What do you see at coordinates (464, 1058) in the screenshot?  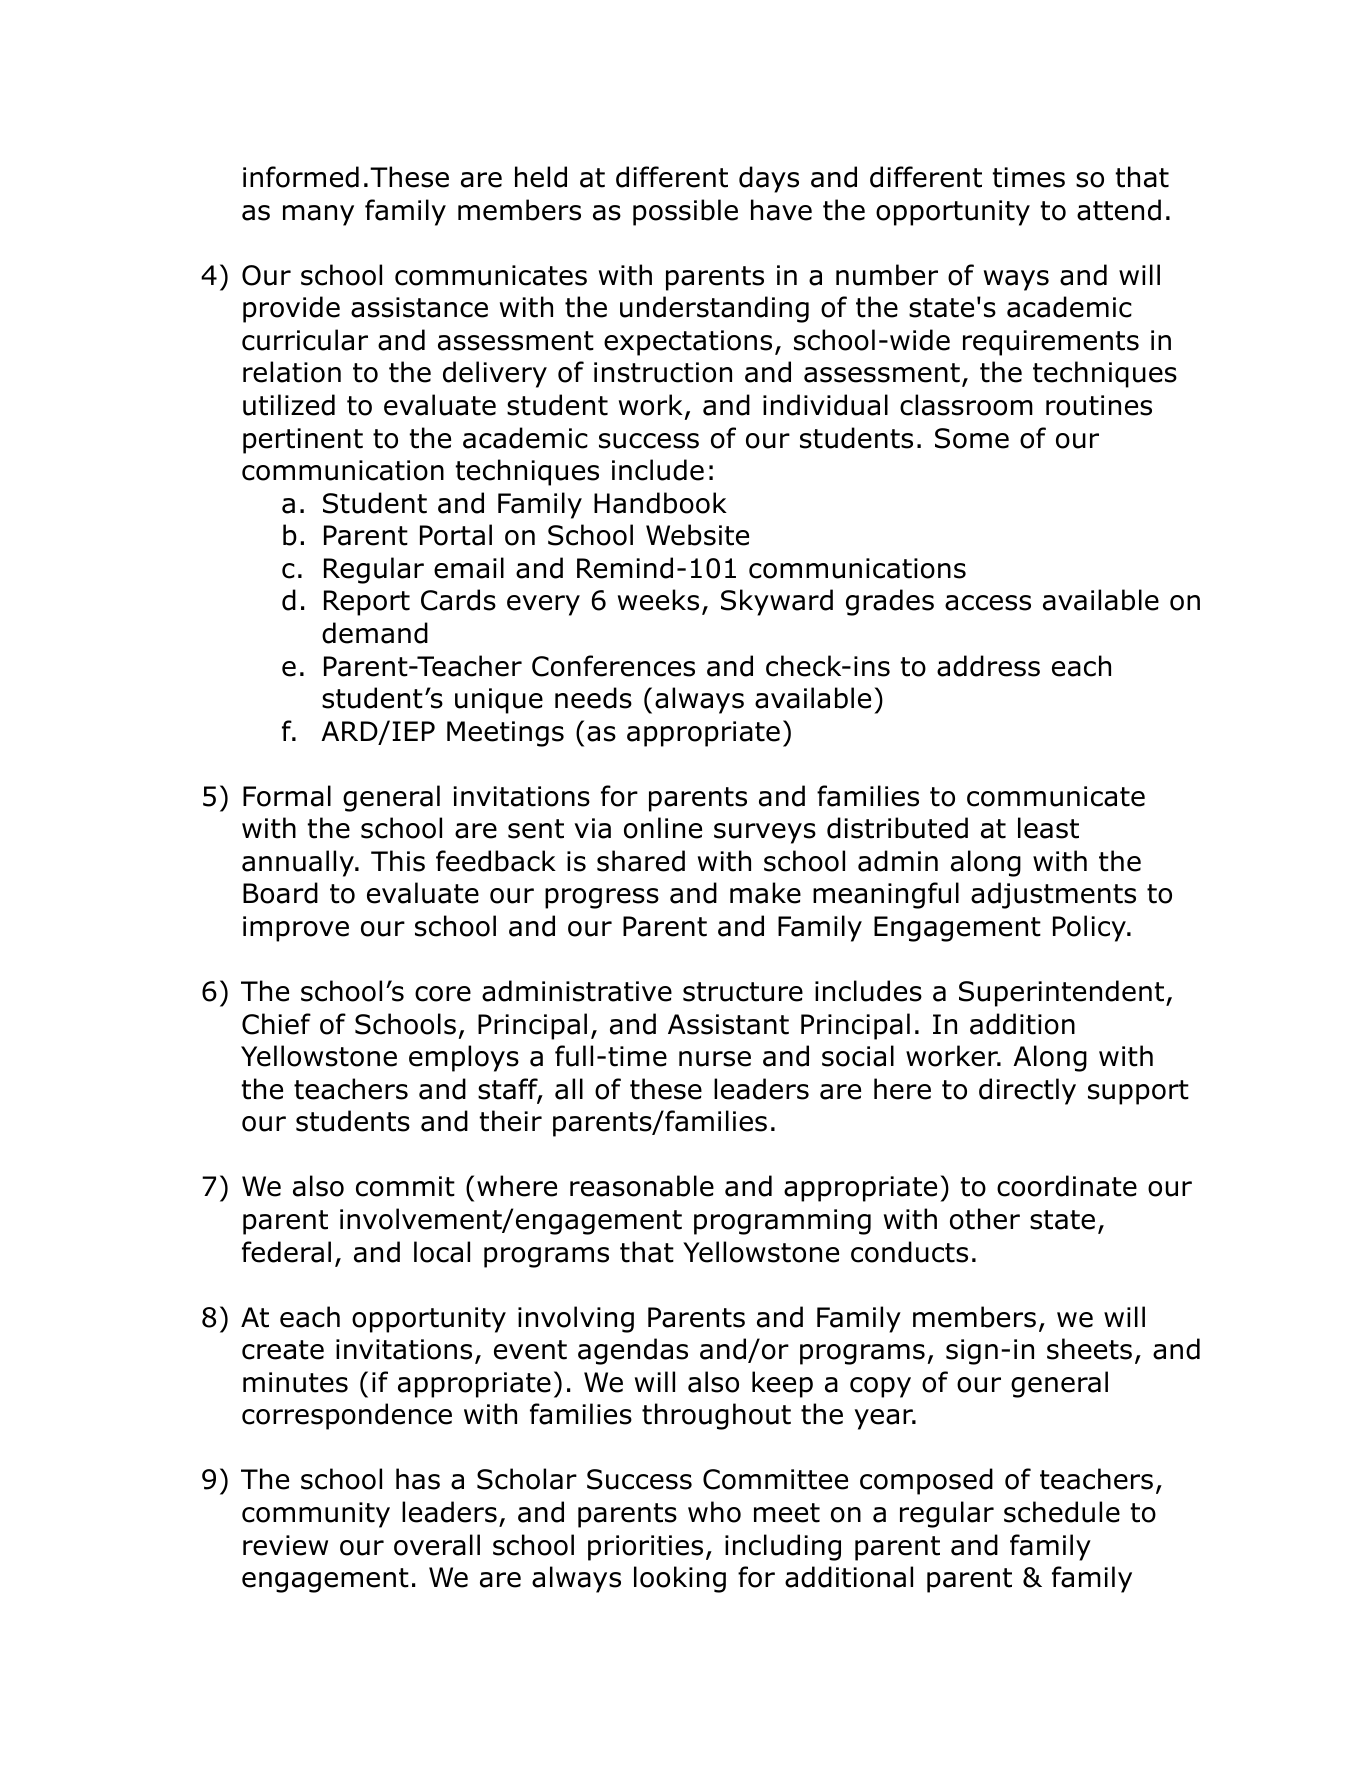 I see `employs` at bounding box center [464, 1058].
